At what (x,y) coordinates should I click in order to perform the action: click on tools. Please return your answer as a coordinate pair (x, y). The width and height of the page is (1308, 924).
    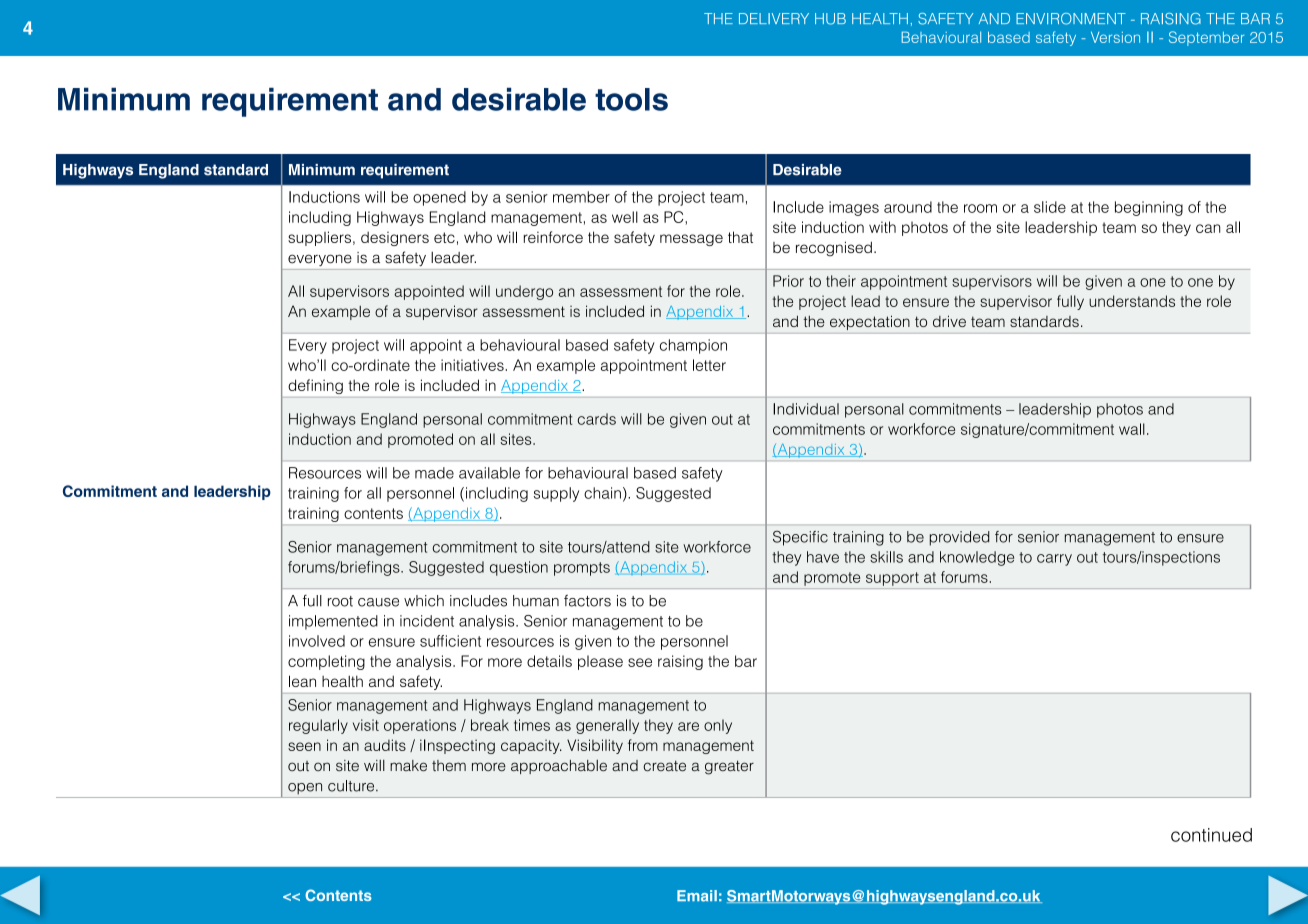
    Looking at the image, I should click on (631, 99).
